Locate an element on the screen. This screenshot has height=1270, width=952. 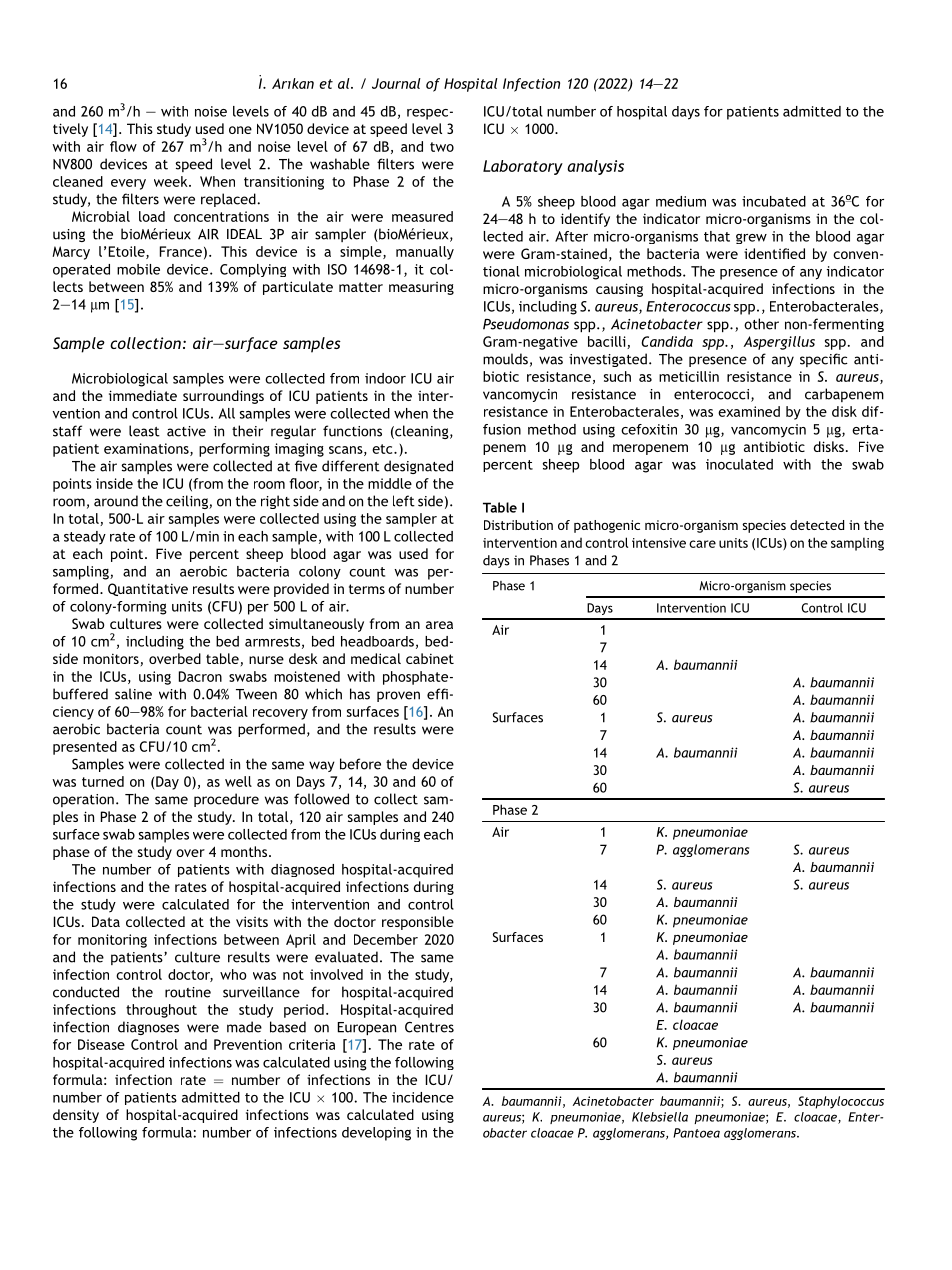
two is located at coordinates (442, 147).
